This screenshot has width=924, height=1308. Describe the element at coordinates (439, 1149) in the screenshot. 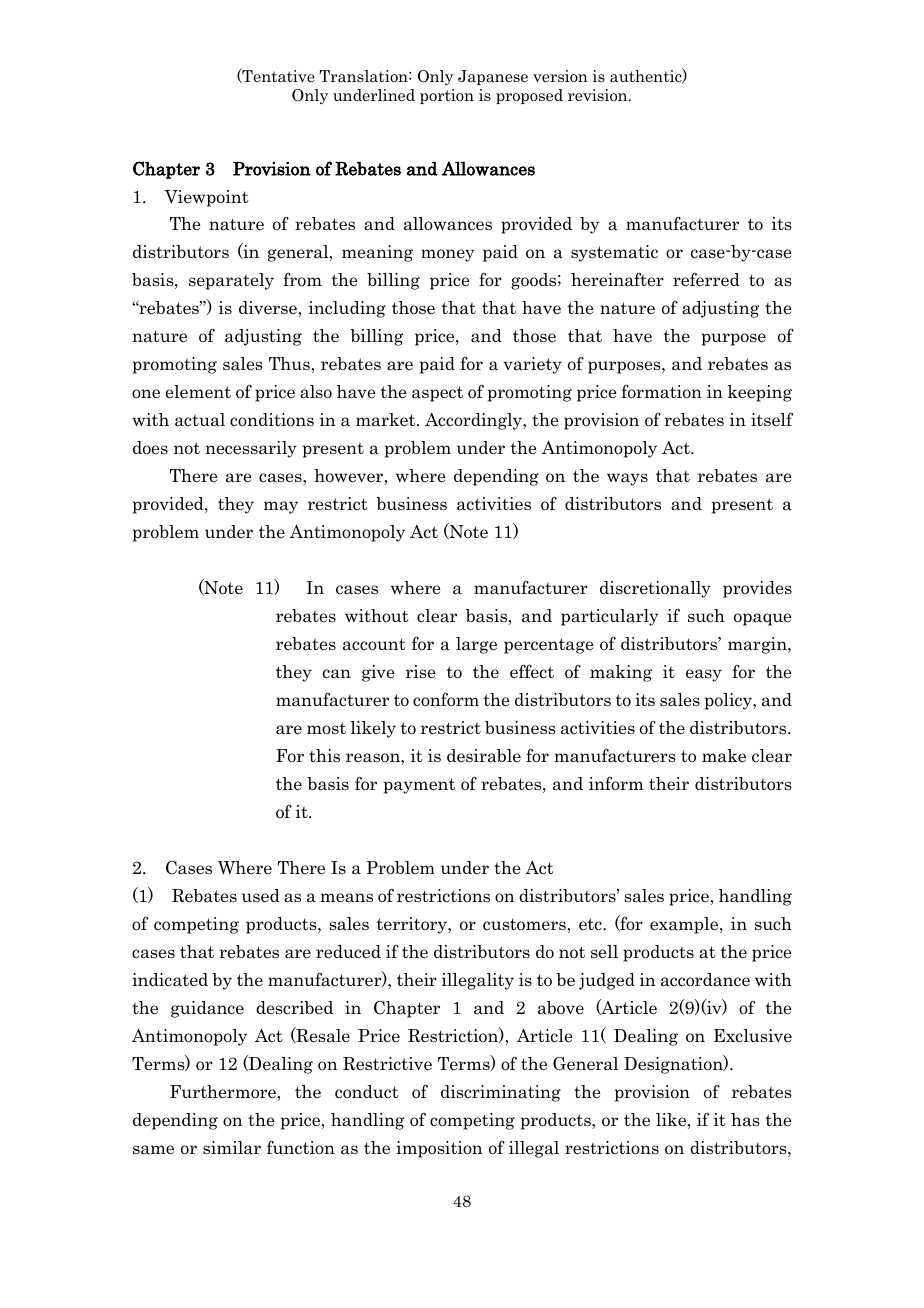

I see `imposition` at that location.
